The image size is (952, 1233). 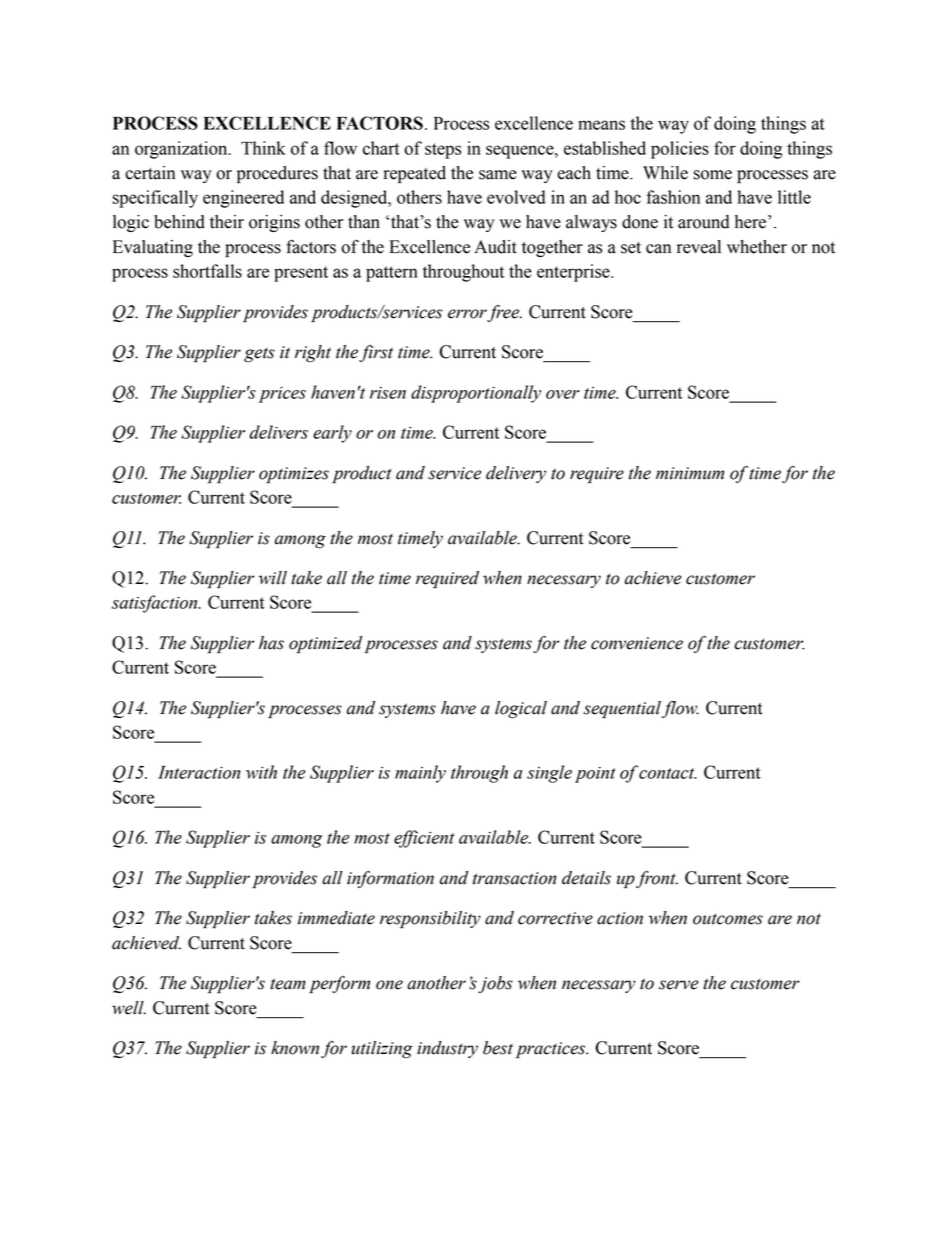 I want to click on contact, so click(x=668, y=773).
